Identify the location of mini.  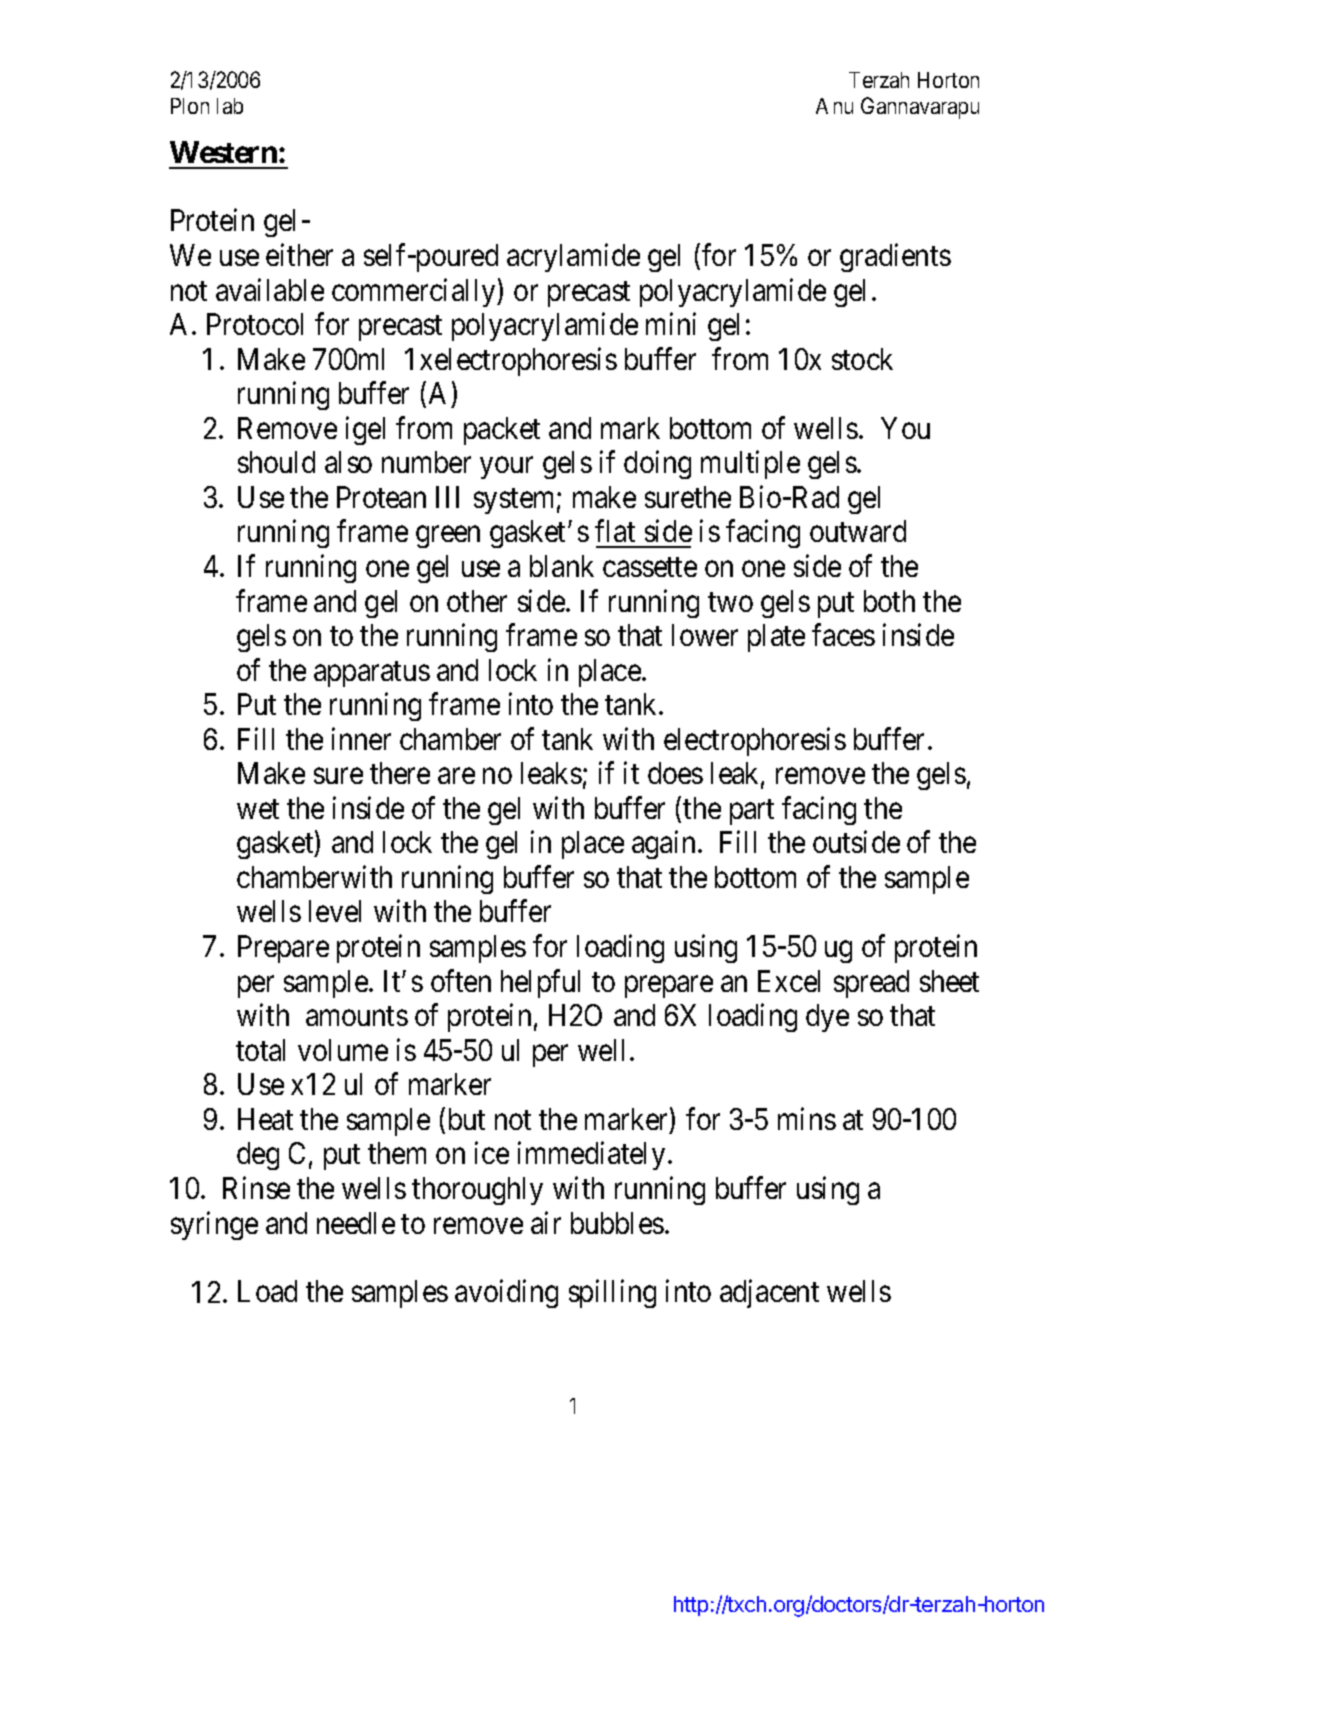
(671, 324).
